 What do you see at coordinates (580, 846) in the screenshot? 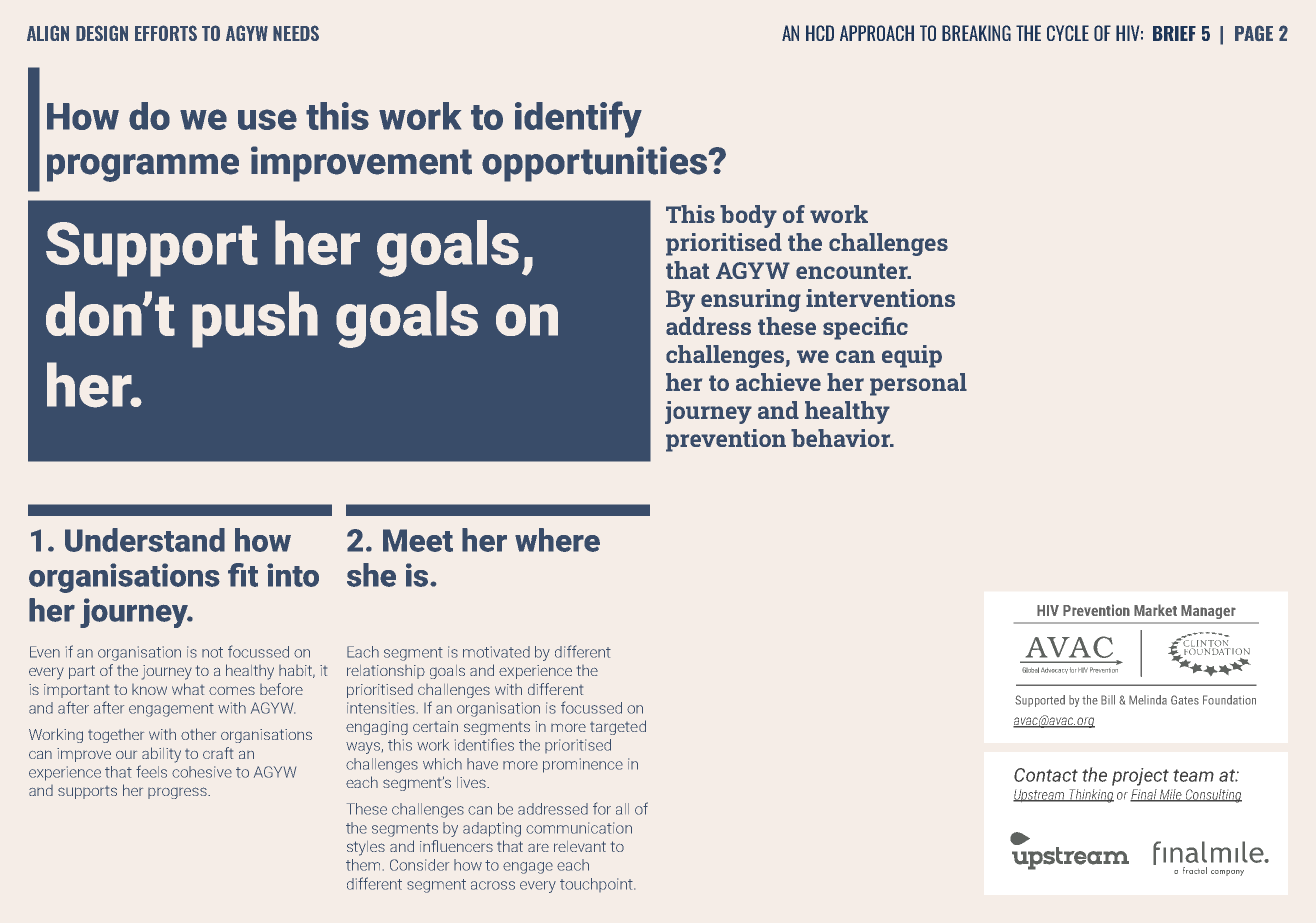
I see `relevant` at bounding box center [580, 846].
